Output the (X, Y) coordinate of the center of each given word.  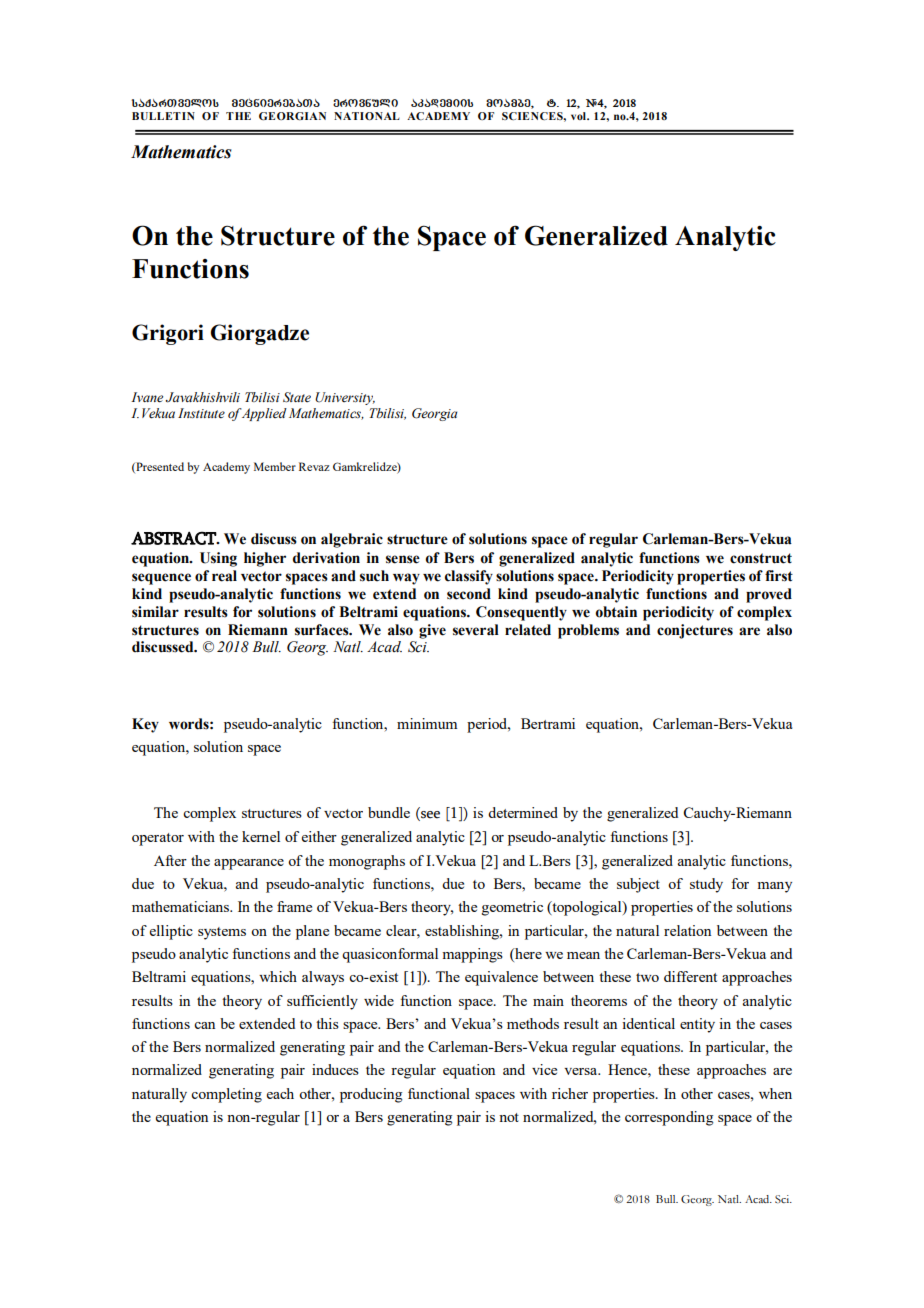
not (509, 1117)
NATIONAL (367, 116)
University (345, 398)
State (297, 397)
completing (226, 1095)
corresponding (669, 1118)
